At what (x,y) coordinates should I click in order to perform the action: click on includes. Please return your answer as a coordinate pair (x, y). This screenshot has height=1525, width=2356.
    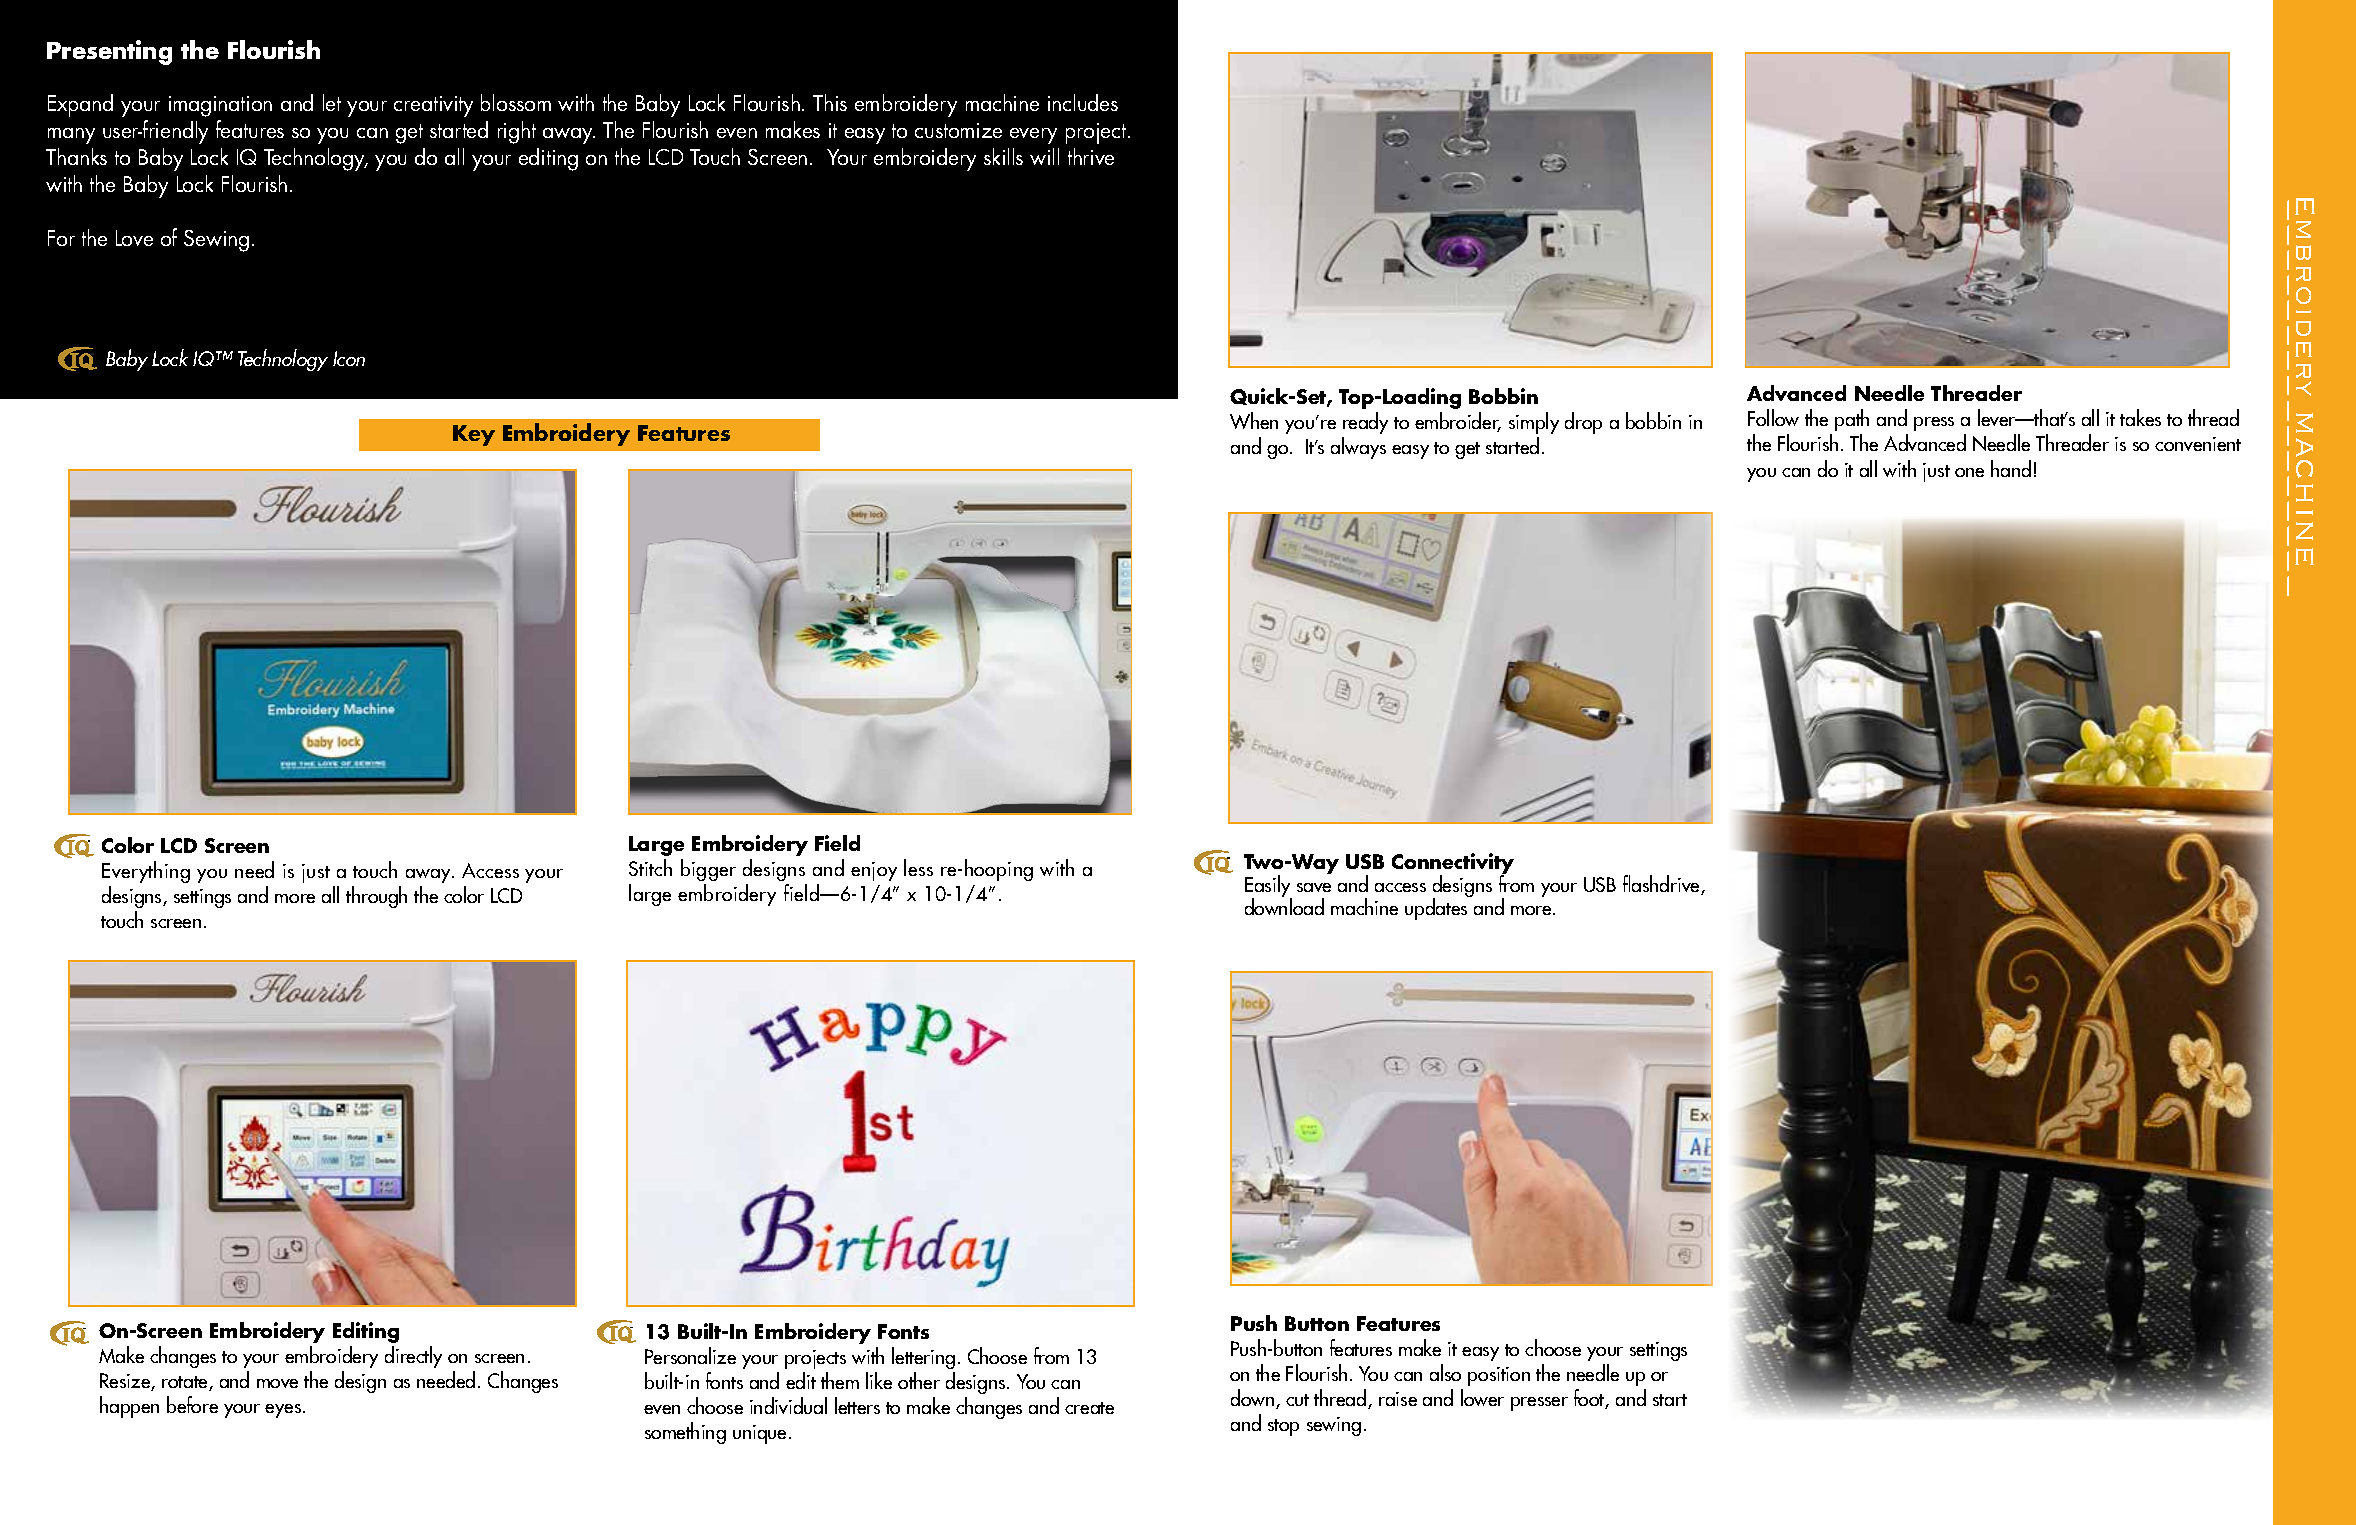
    Looking at the image, I should click on (1083, 102).
